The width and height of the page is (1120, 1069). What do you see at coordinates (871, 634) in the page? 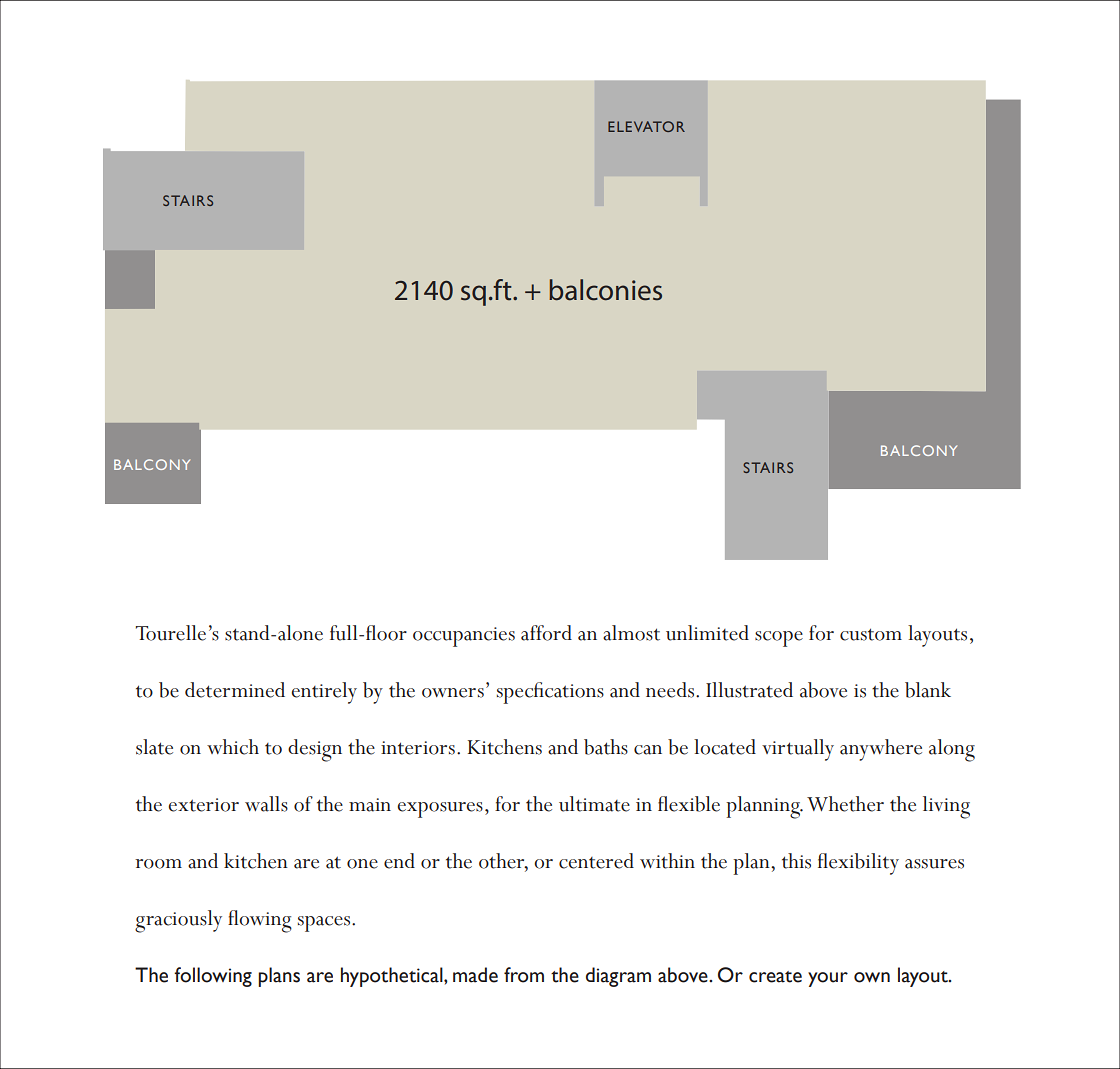
I see `custom` at bounding box center [871, 634].
